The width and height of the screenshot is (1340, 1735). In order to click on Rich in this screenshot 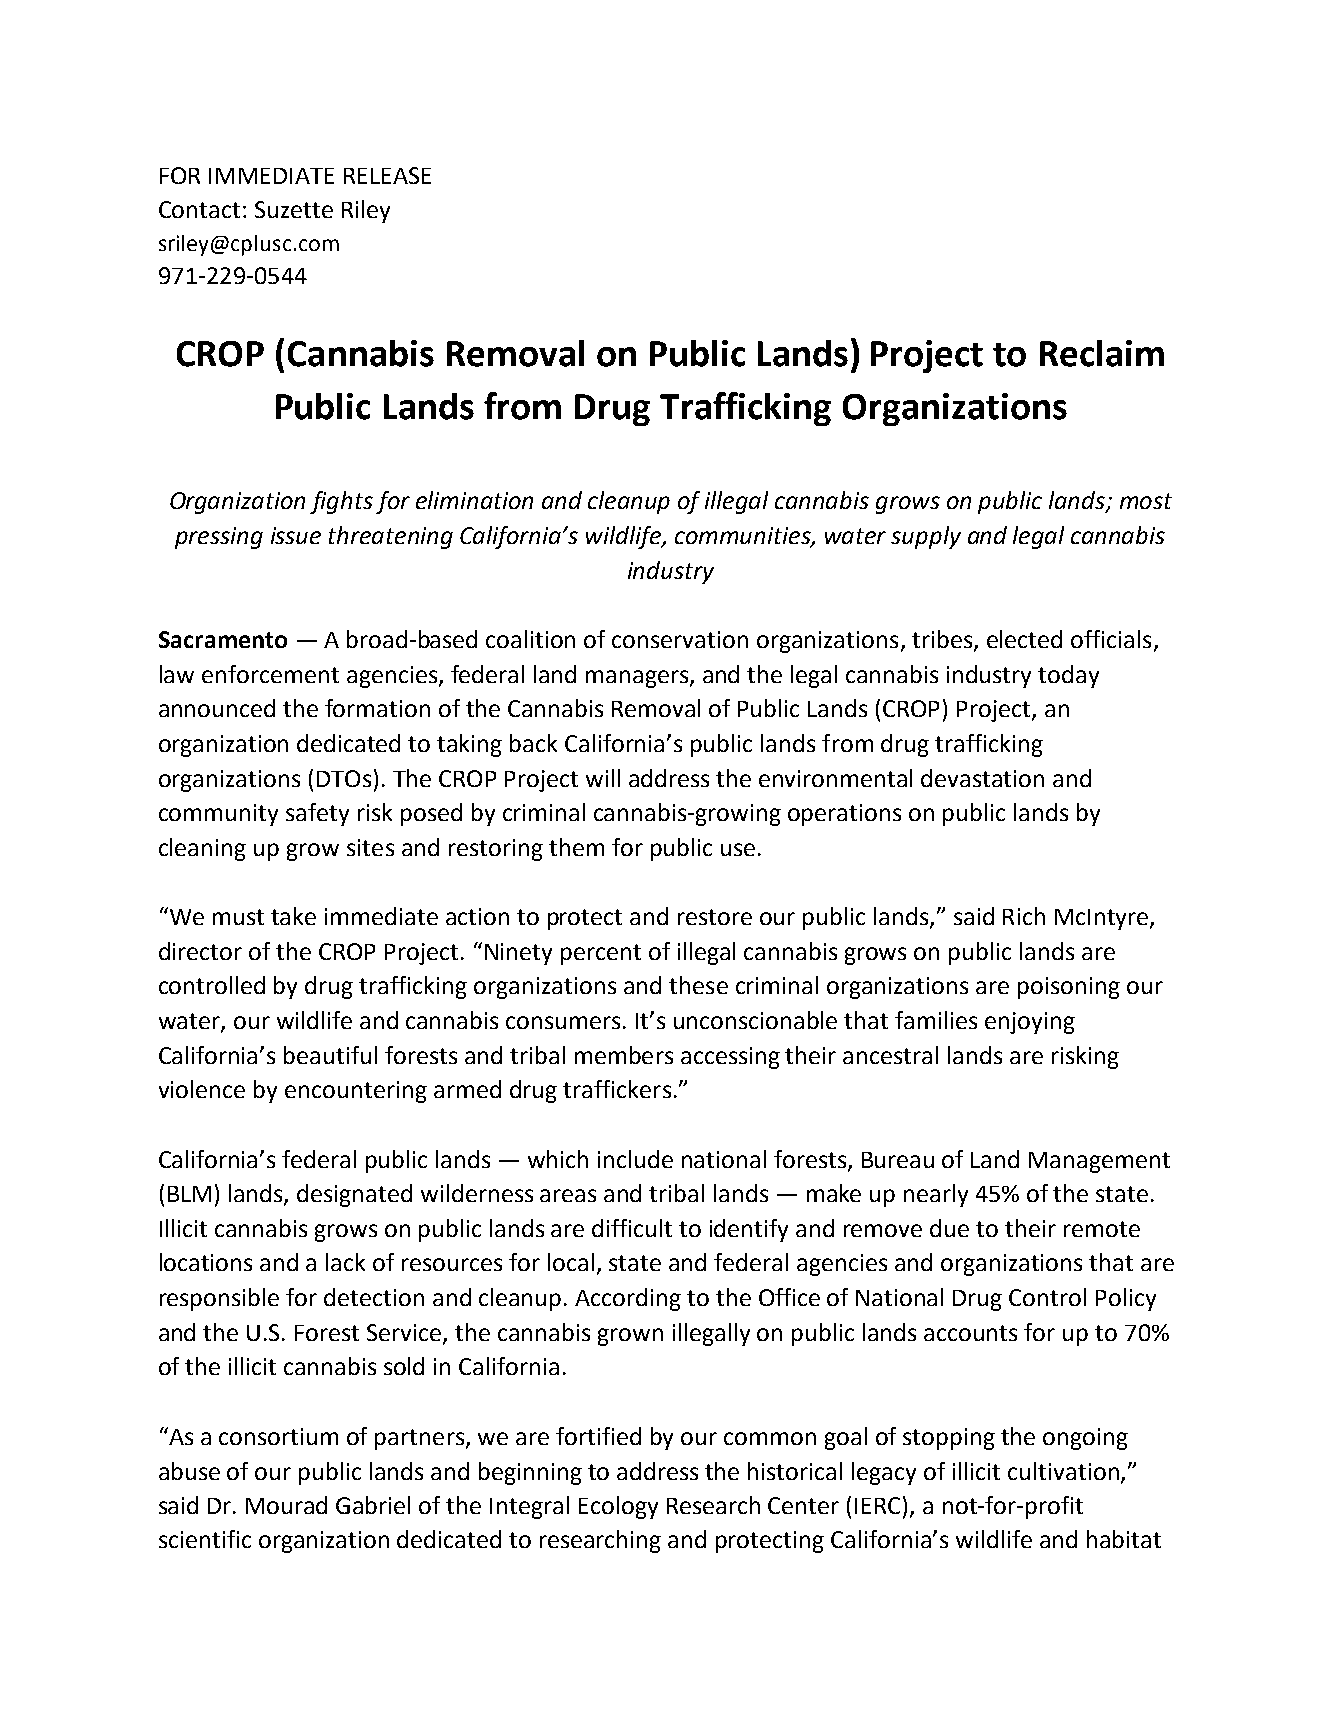, I will do `click(1024, 916)`.
